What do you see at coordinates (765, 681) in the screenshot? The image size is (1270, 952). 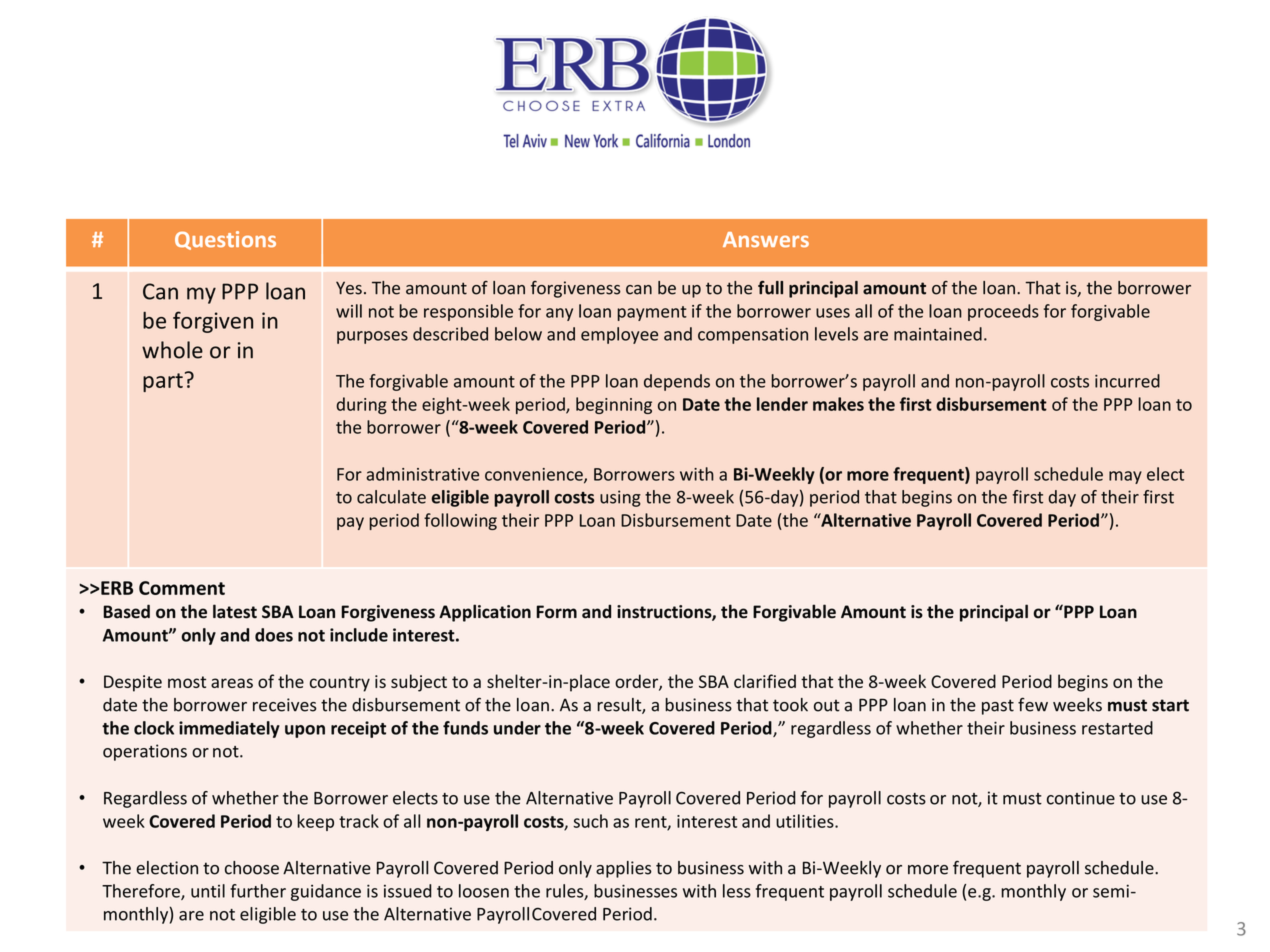 I see `clarified` at bounding box center [765, 681].
